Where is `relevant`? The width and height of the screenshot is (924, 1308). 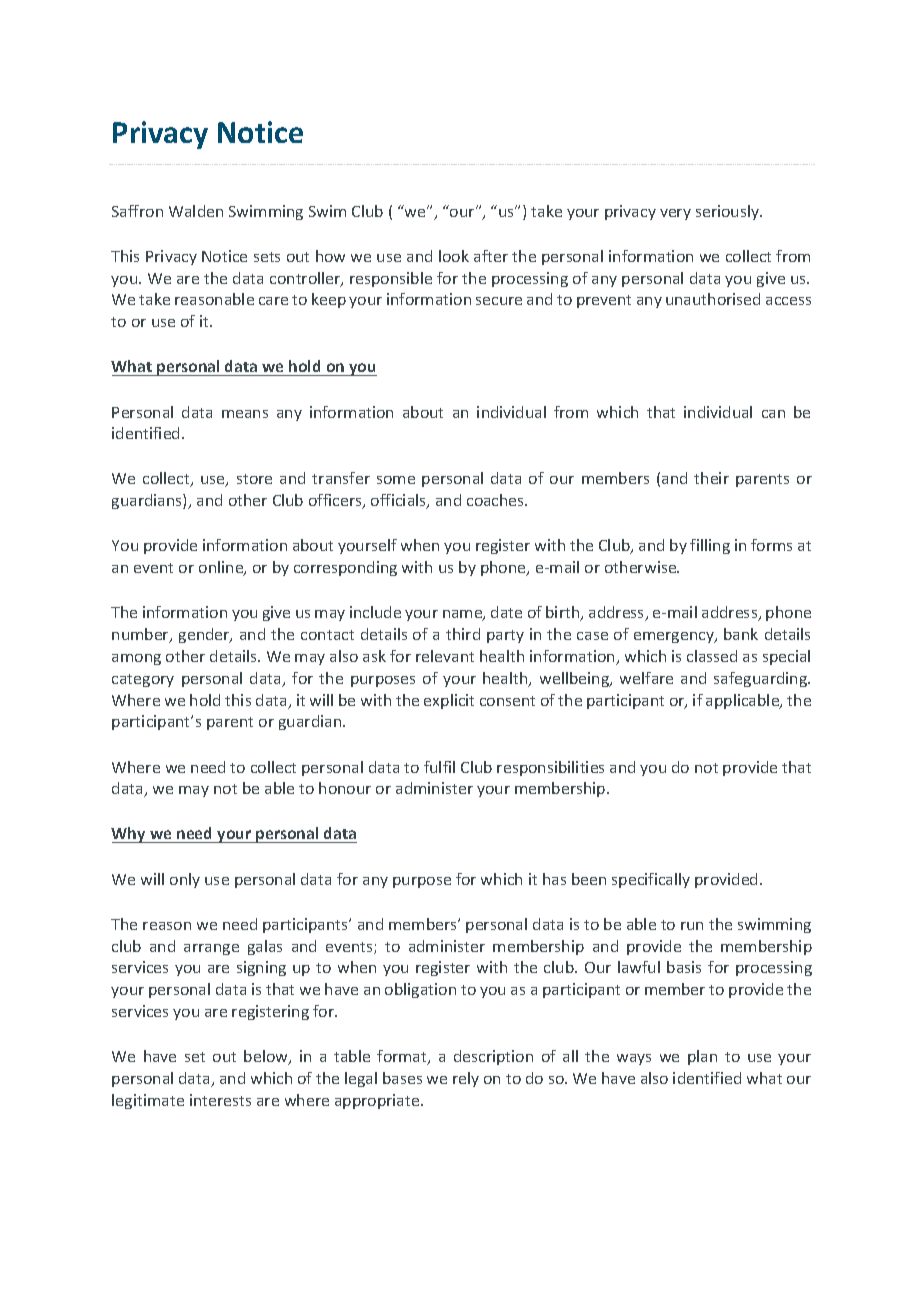 relevant is located at coordinates (445, 656).
